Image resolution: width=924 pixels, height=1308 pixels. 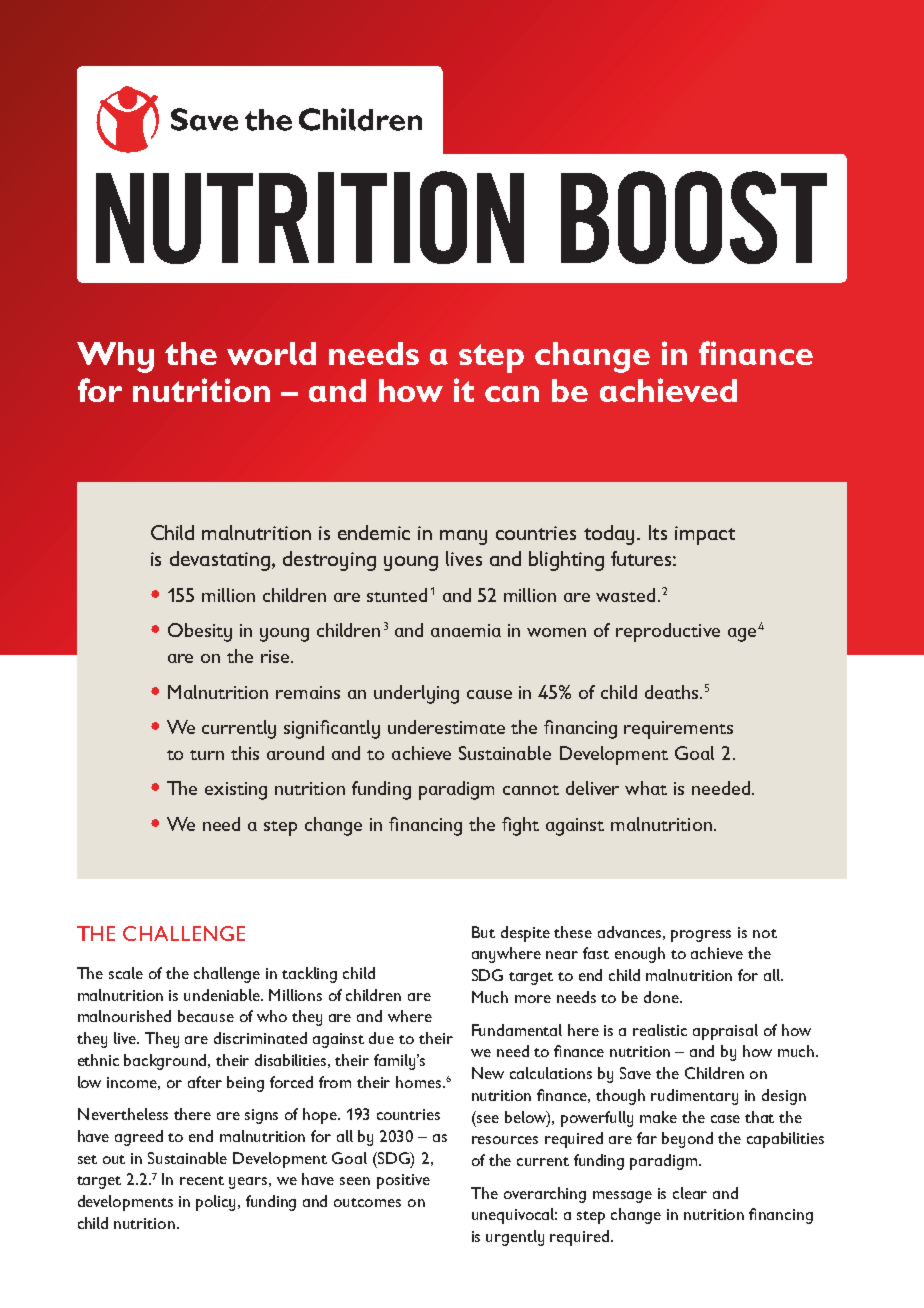 What do you see at coordinates (403, 1181) in the document?
I see `positive` at bounding box center [403, 1181].
